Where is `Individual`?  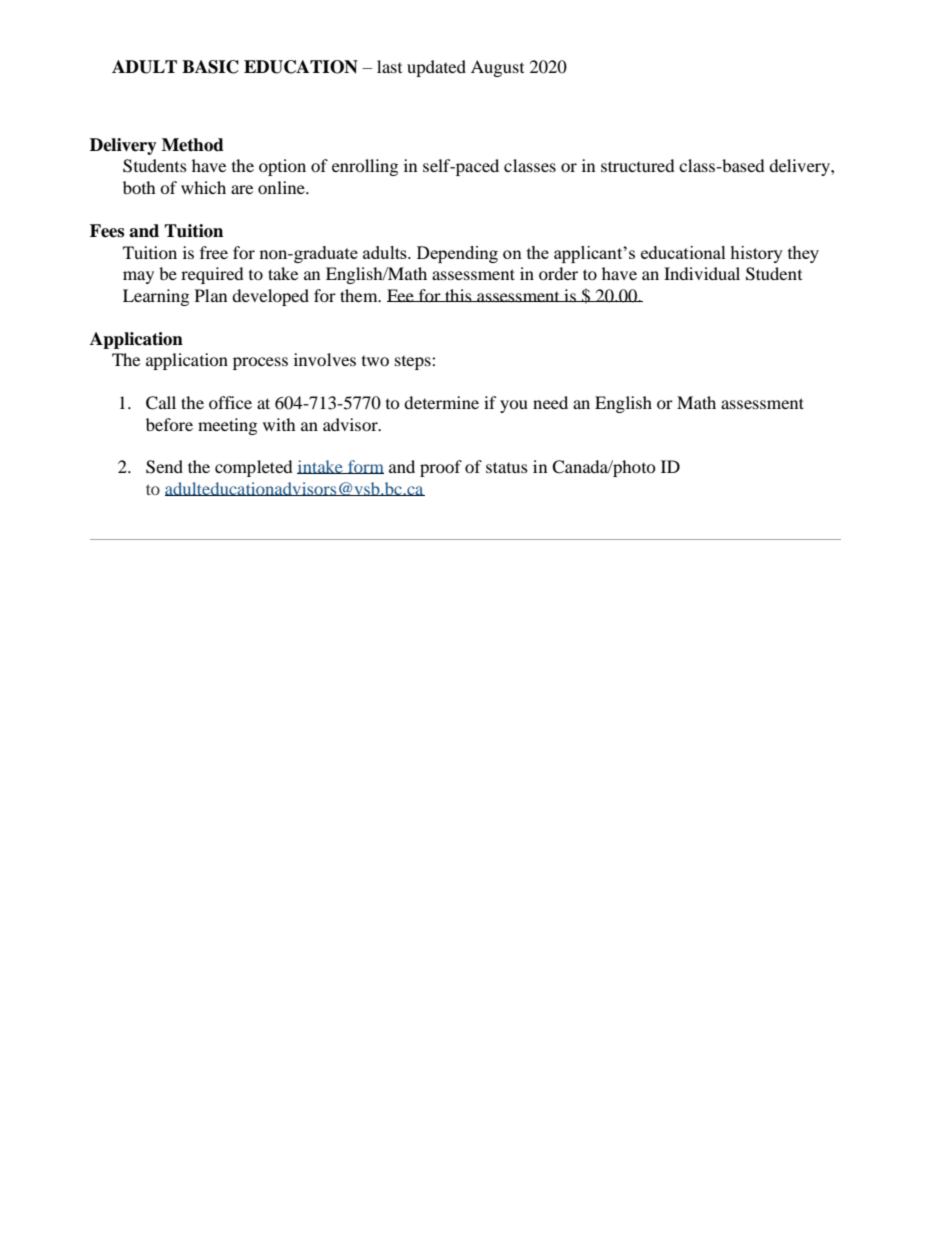
Individual is located at coordinates (702, 273).
